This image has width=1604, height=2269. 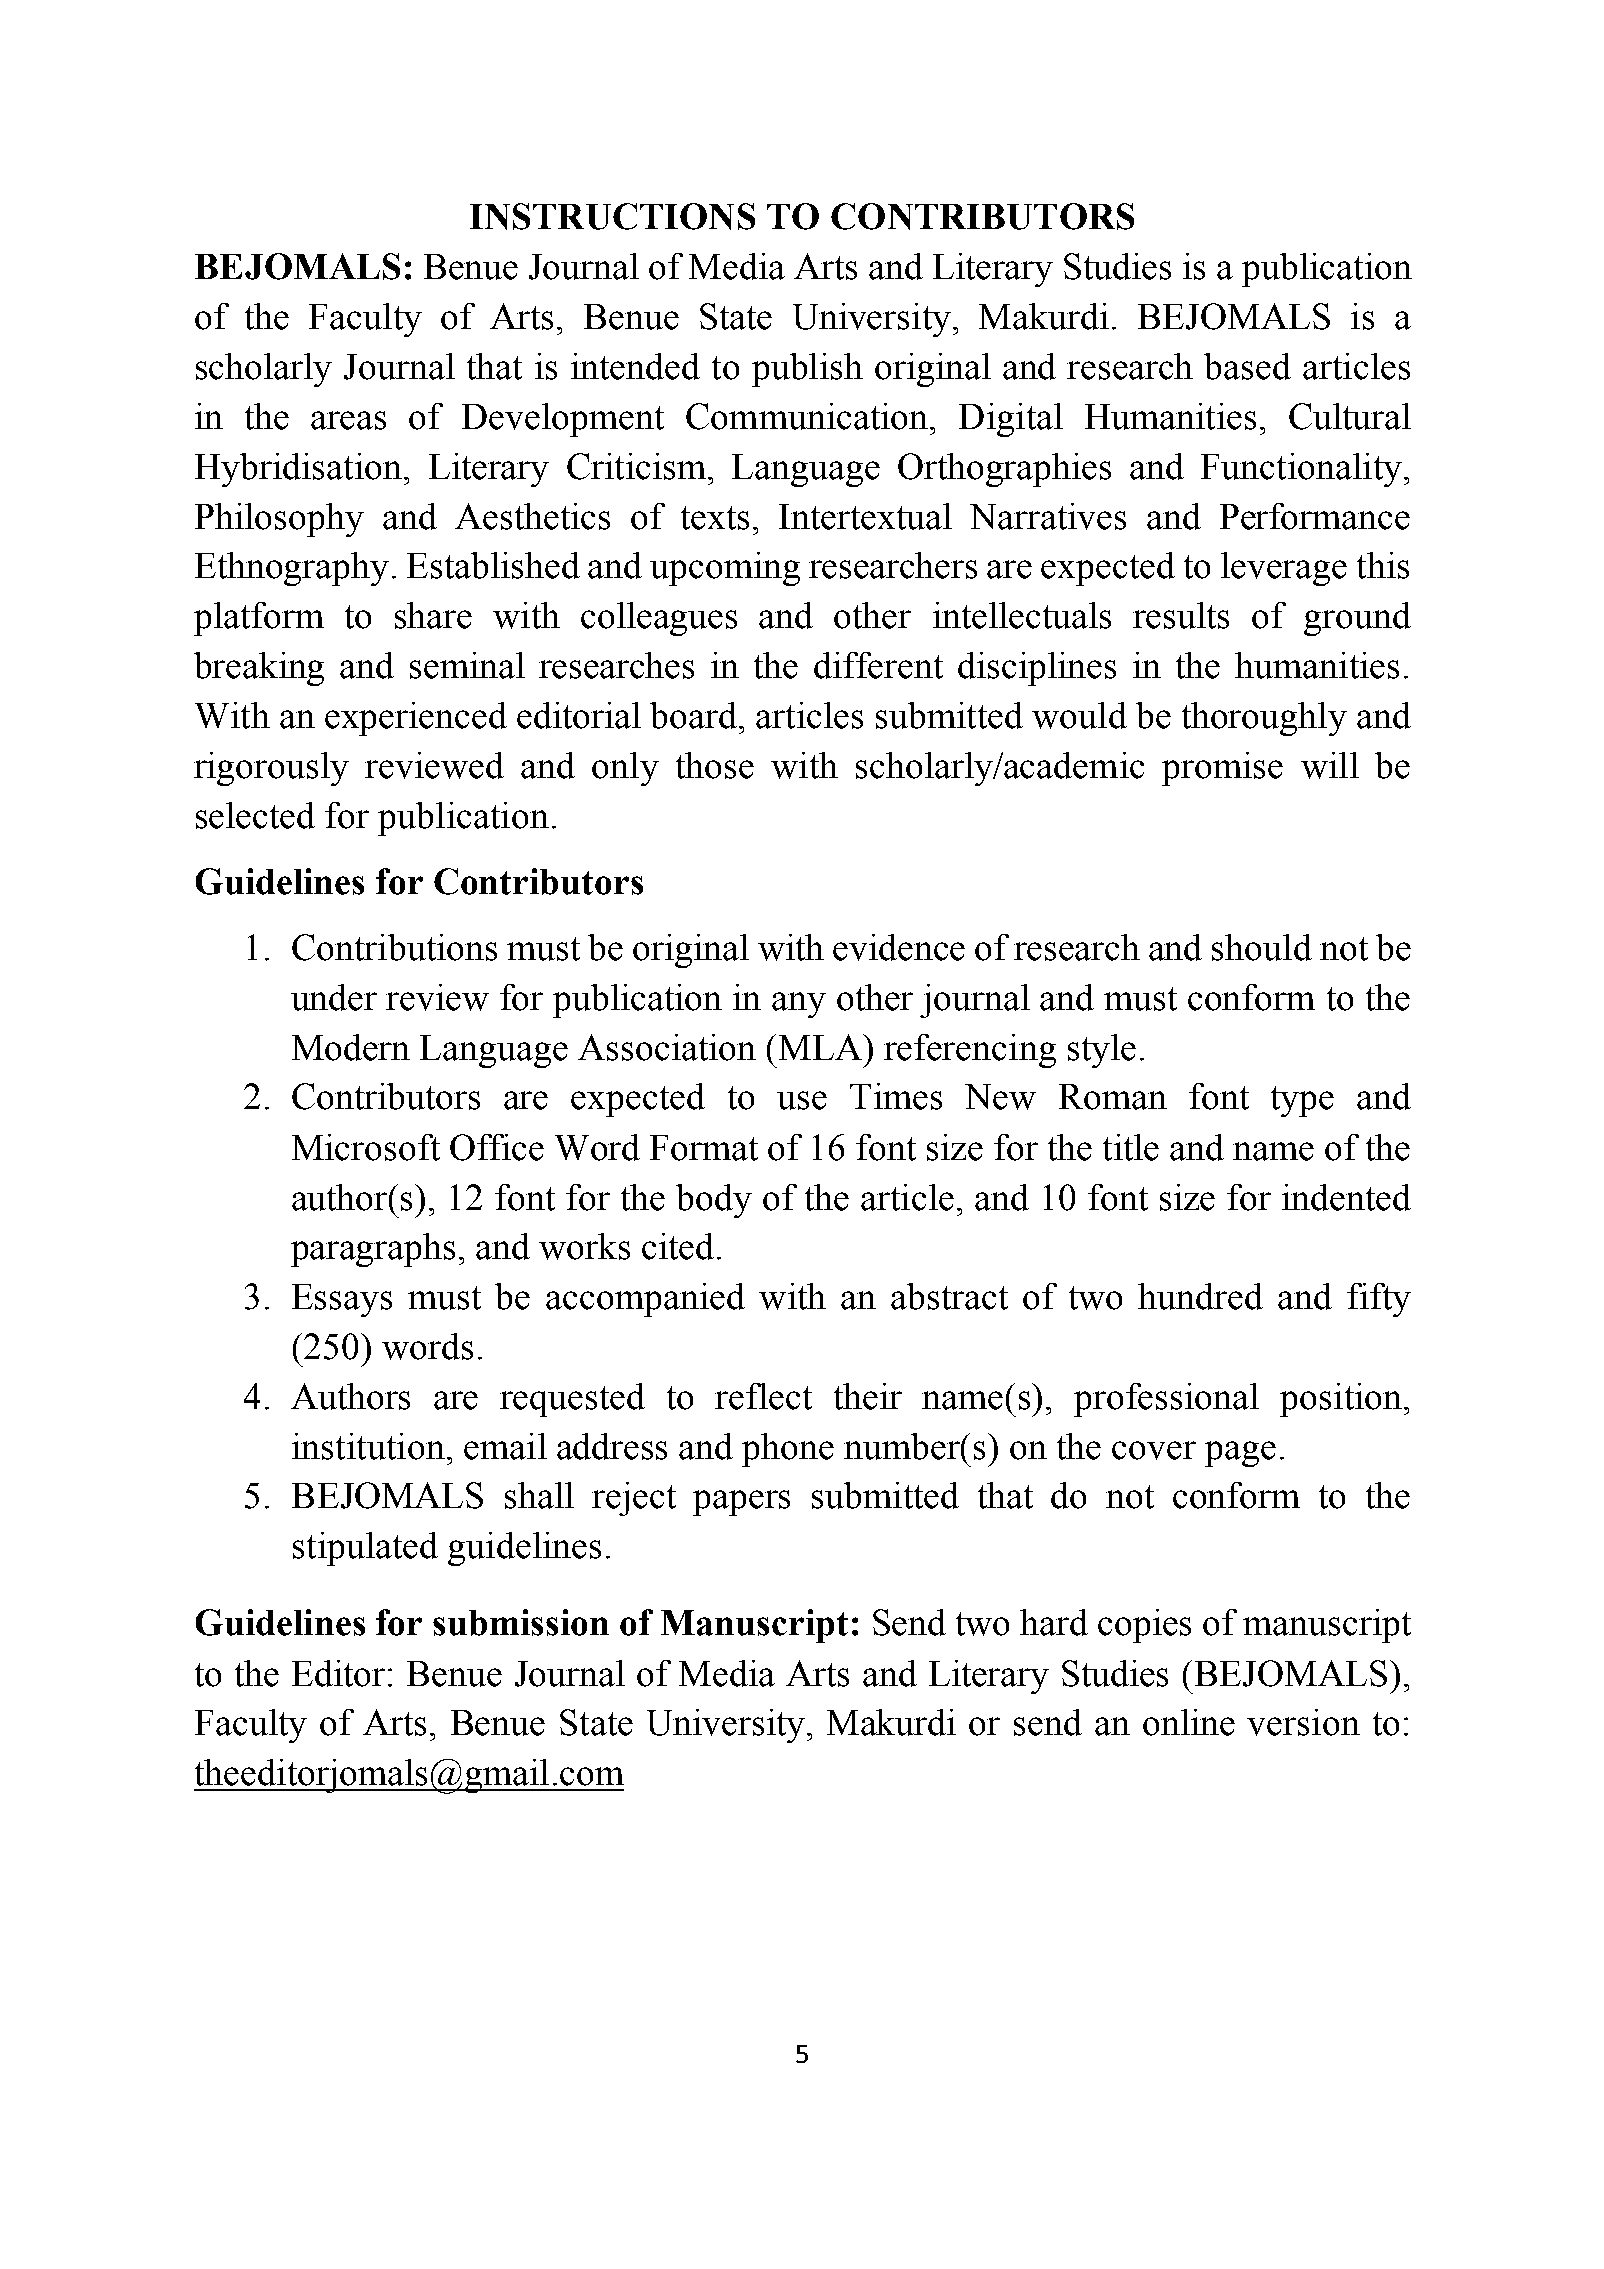 I want to click on submission, so click(x=521, y=1622).
